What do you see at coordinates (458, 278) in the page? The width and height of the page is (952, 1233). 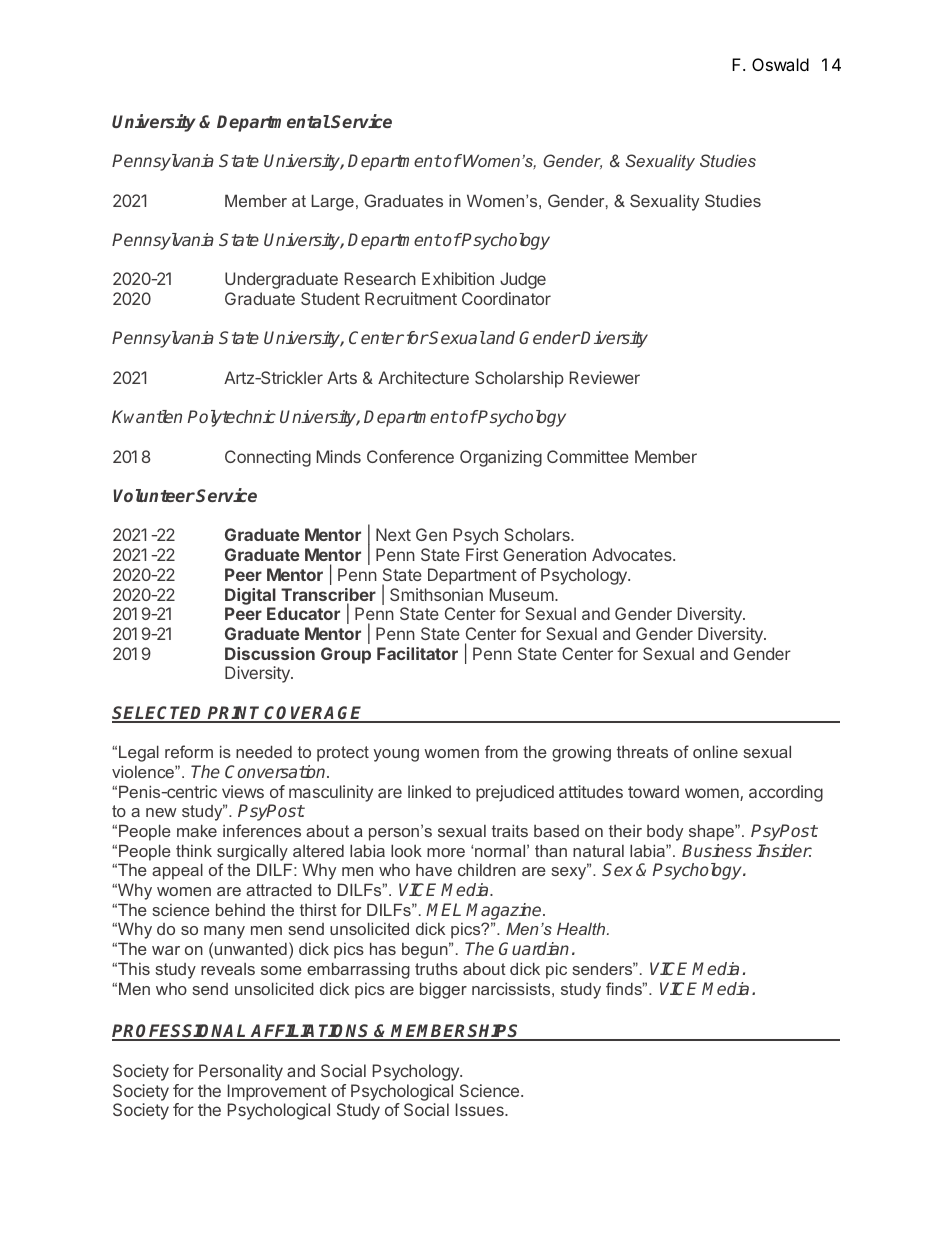 I see `Exhibition` at bounding box center [458, 278].
